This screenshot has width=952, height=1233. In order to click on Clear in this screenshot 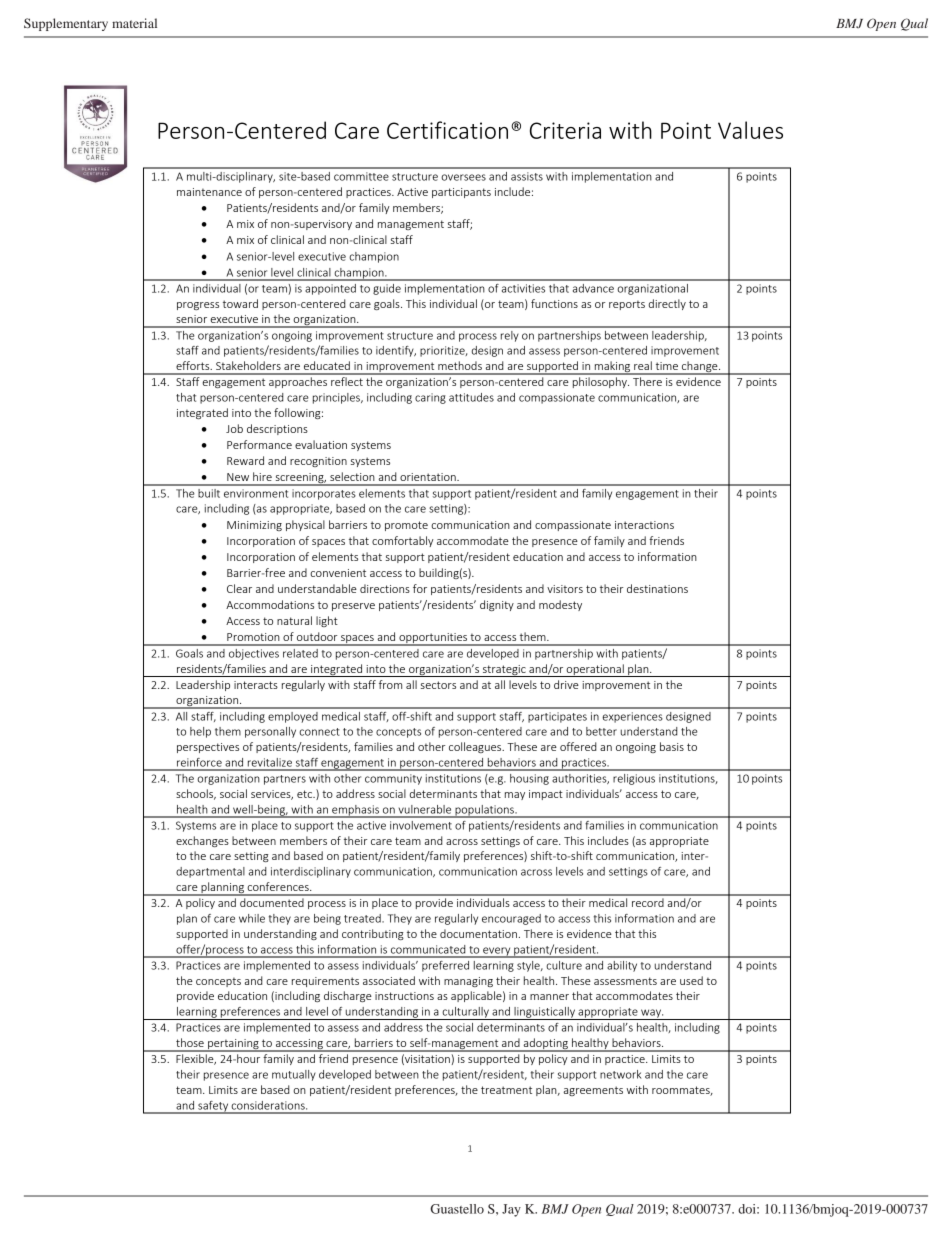, I will do `click(239, 588)`.
